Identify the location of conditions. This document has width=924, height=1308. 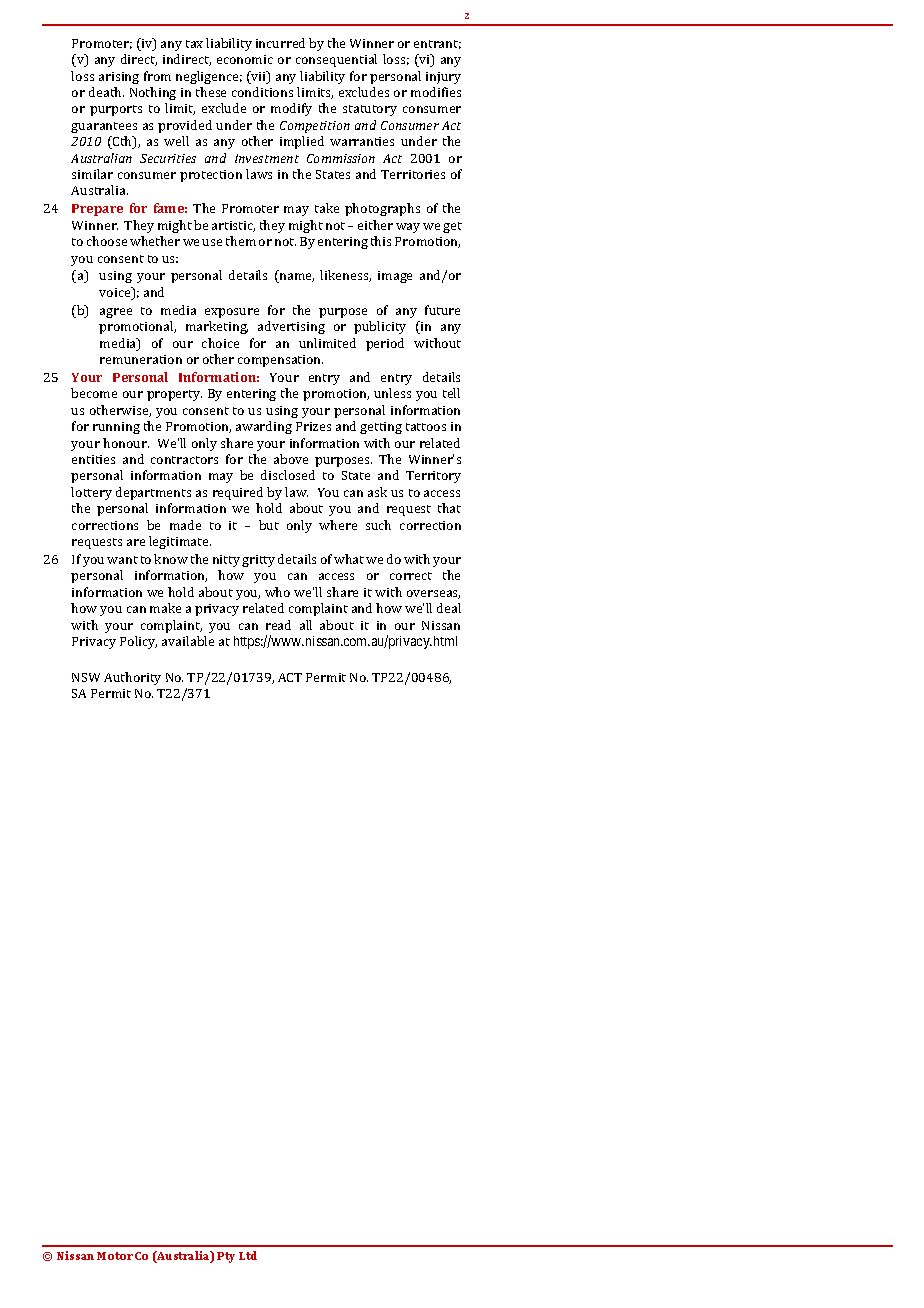
(262, 92).
